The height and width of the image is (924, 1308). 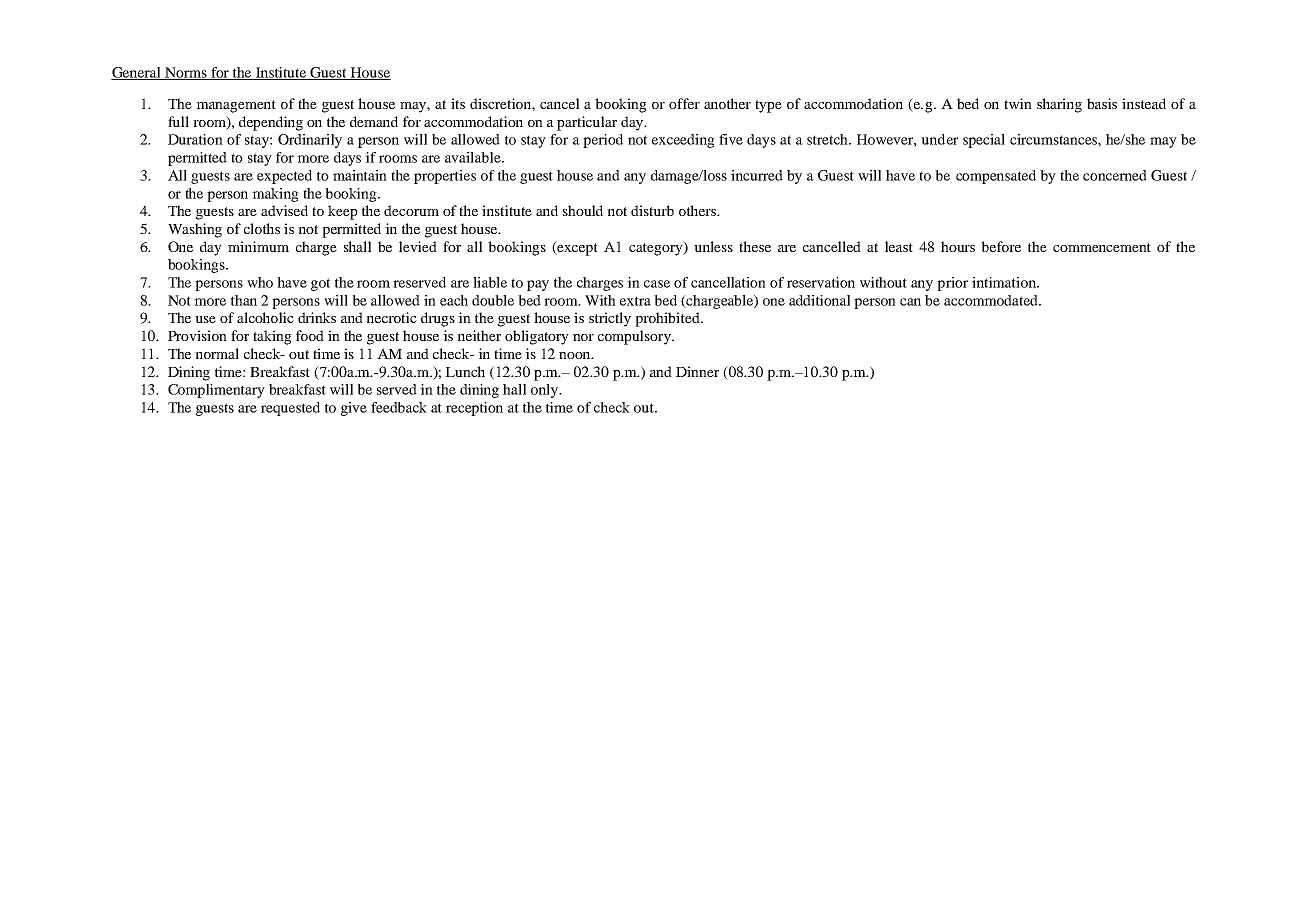 I want to click on only, so click(x=545, y=391).
